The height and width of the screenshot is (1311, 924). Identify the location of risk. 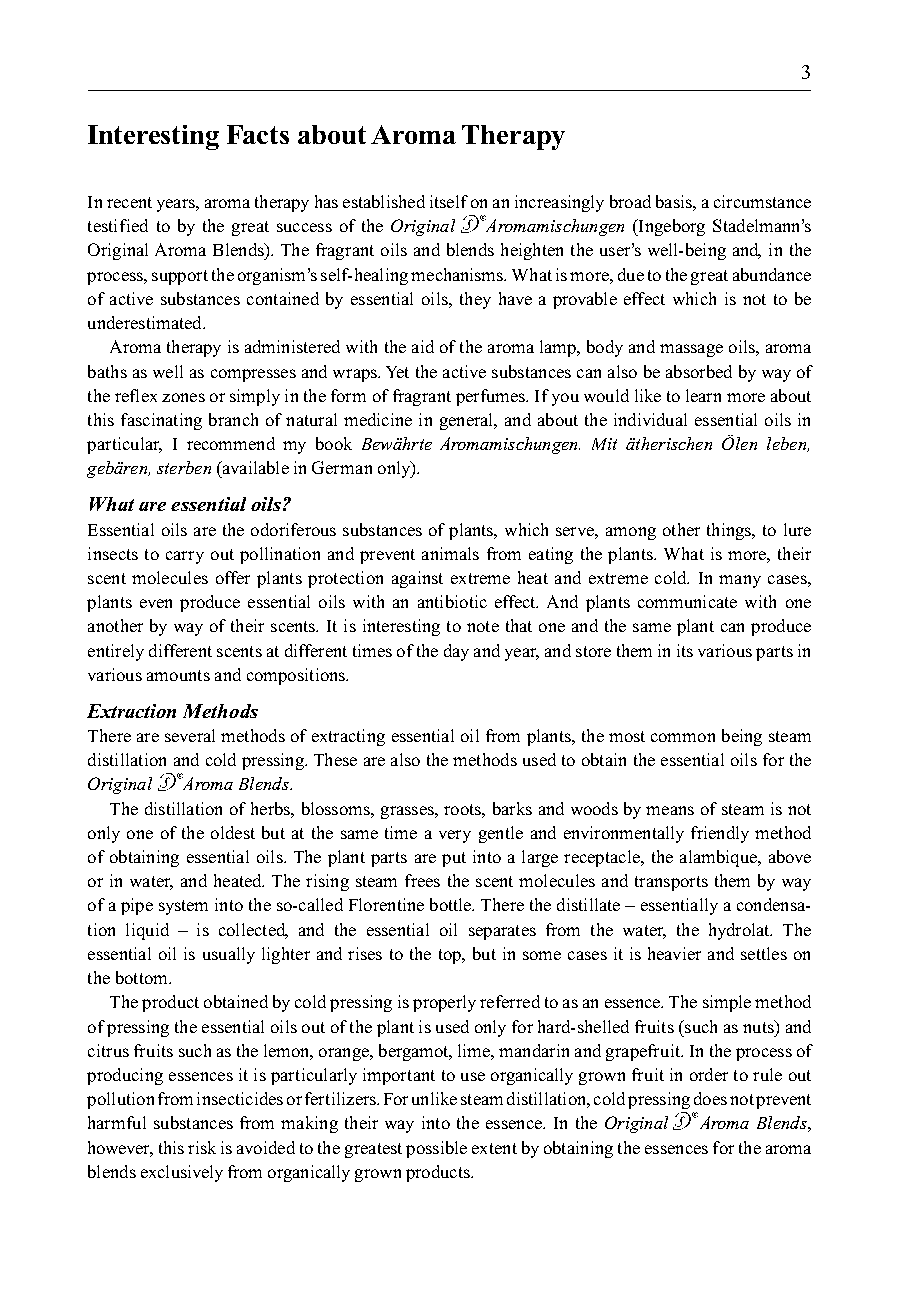
(202, 1147).
